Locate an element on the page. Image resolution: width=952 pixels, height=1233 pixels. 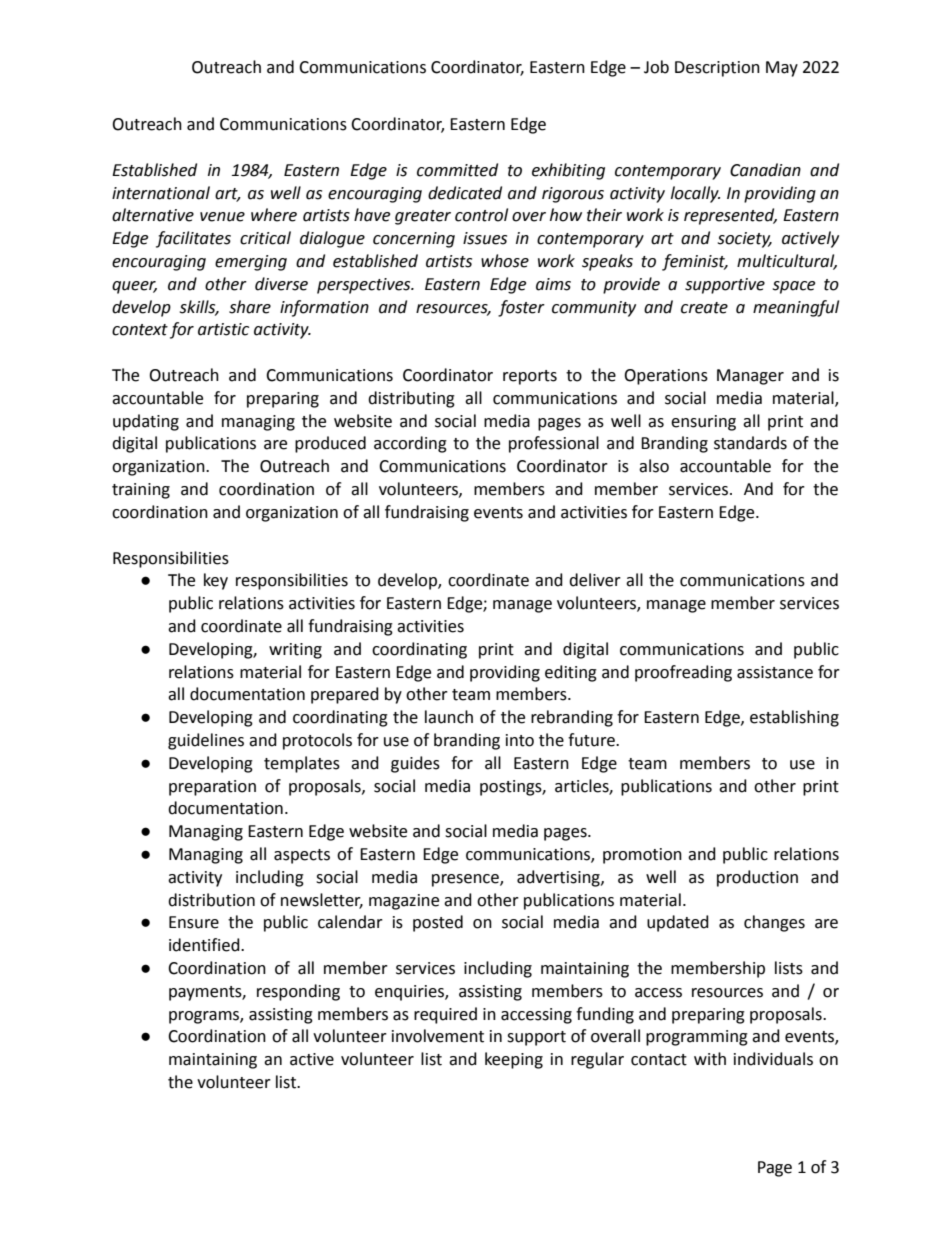
preparation is located at coordinates (212, 788).
